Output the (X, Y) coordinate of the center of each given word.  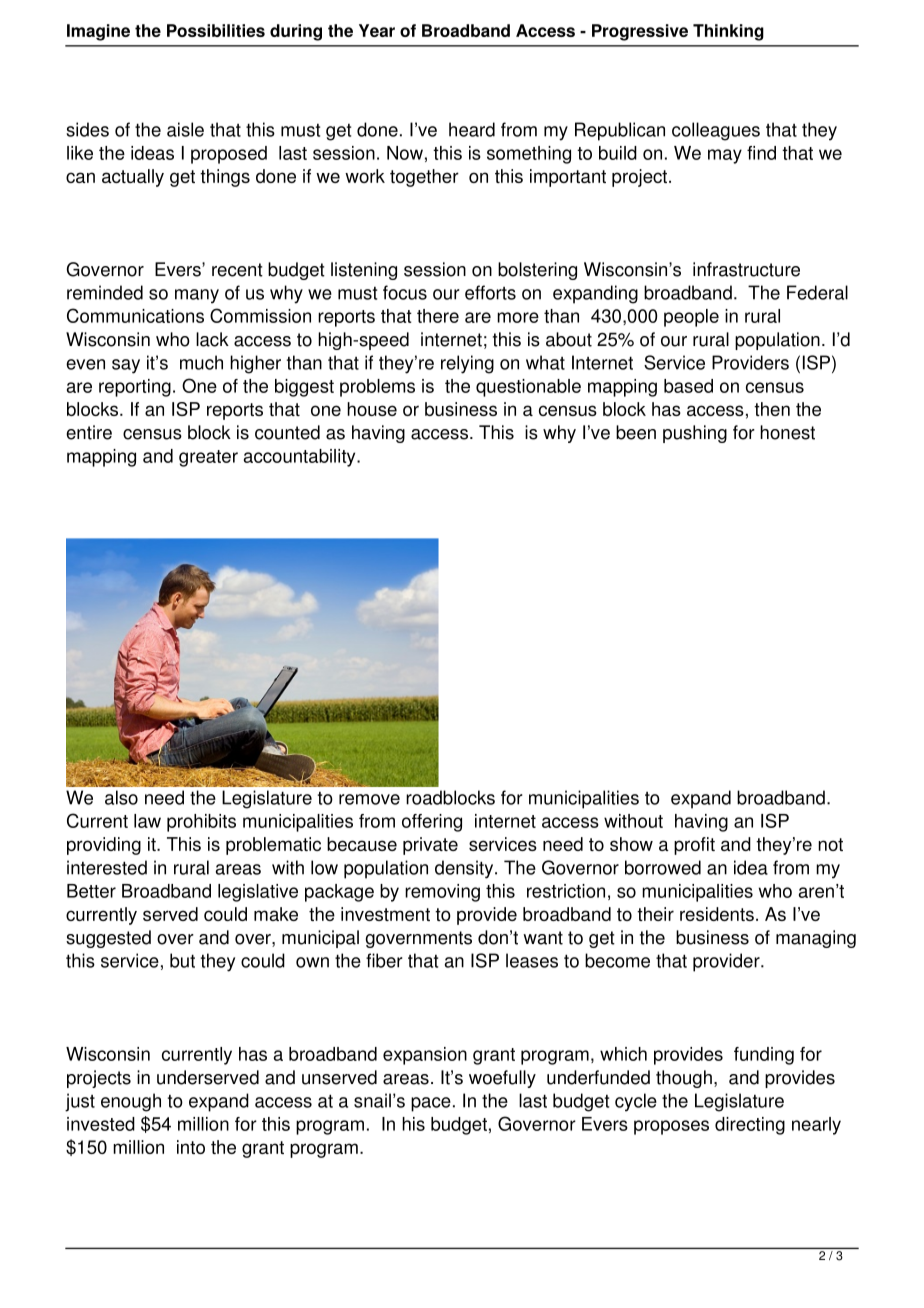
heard (472, 129)
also (121, 797)
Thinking (728, 32)
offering (432, 823)
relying (467, 364)
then (772, 409)
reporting (135, 388)
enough (131, 1102)
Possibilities (216, 30)
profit (694, 846)
